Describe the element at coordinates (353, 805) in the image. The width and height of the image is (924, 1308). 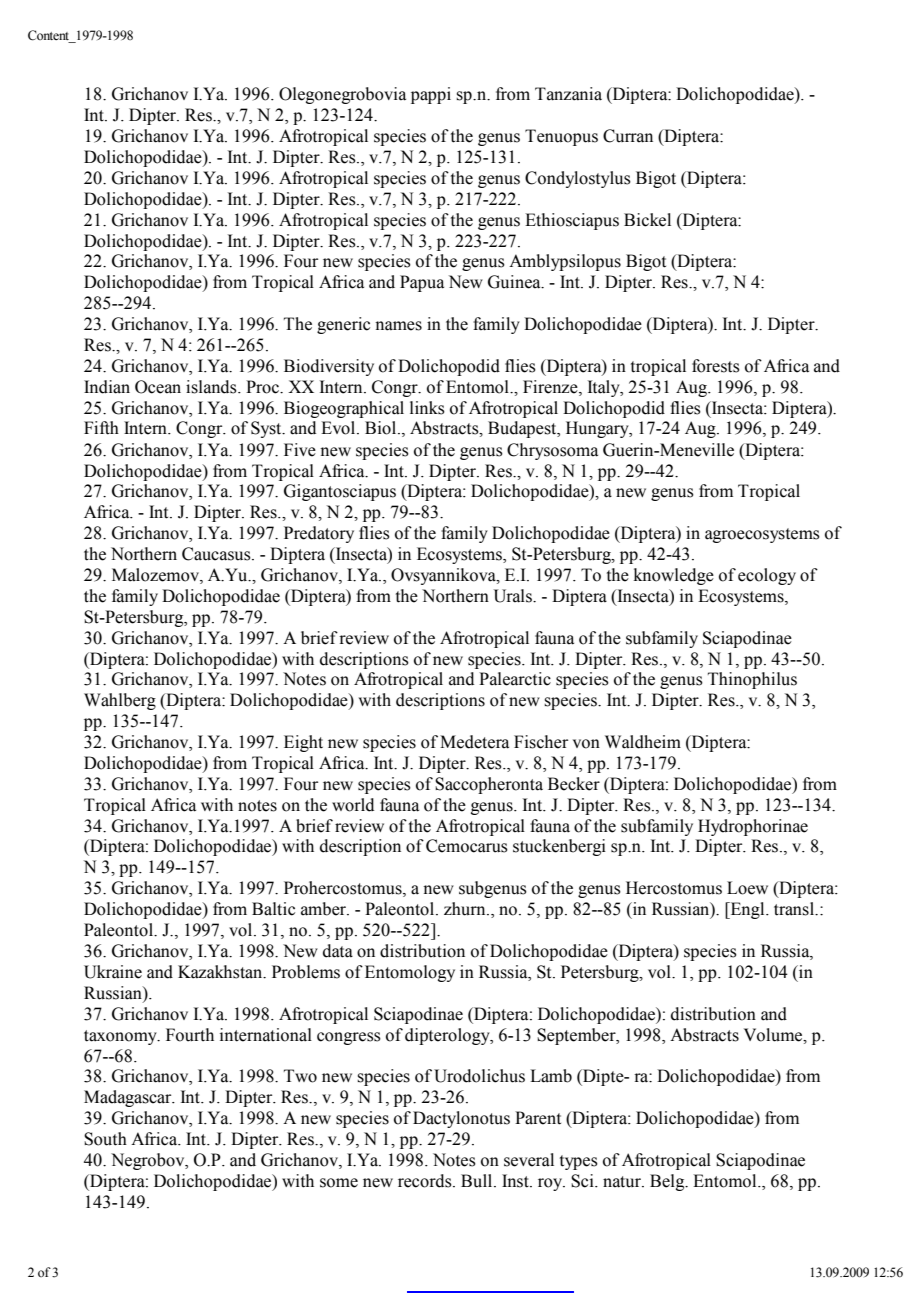
I see `world` at that location.
